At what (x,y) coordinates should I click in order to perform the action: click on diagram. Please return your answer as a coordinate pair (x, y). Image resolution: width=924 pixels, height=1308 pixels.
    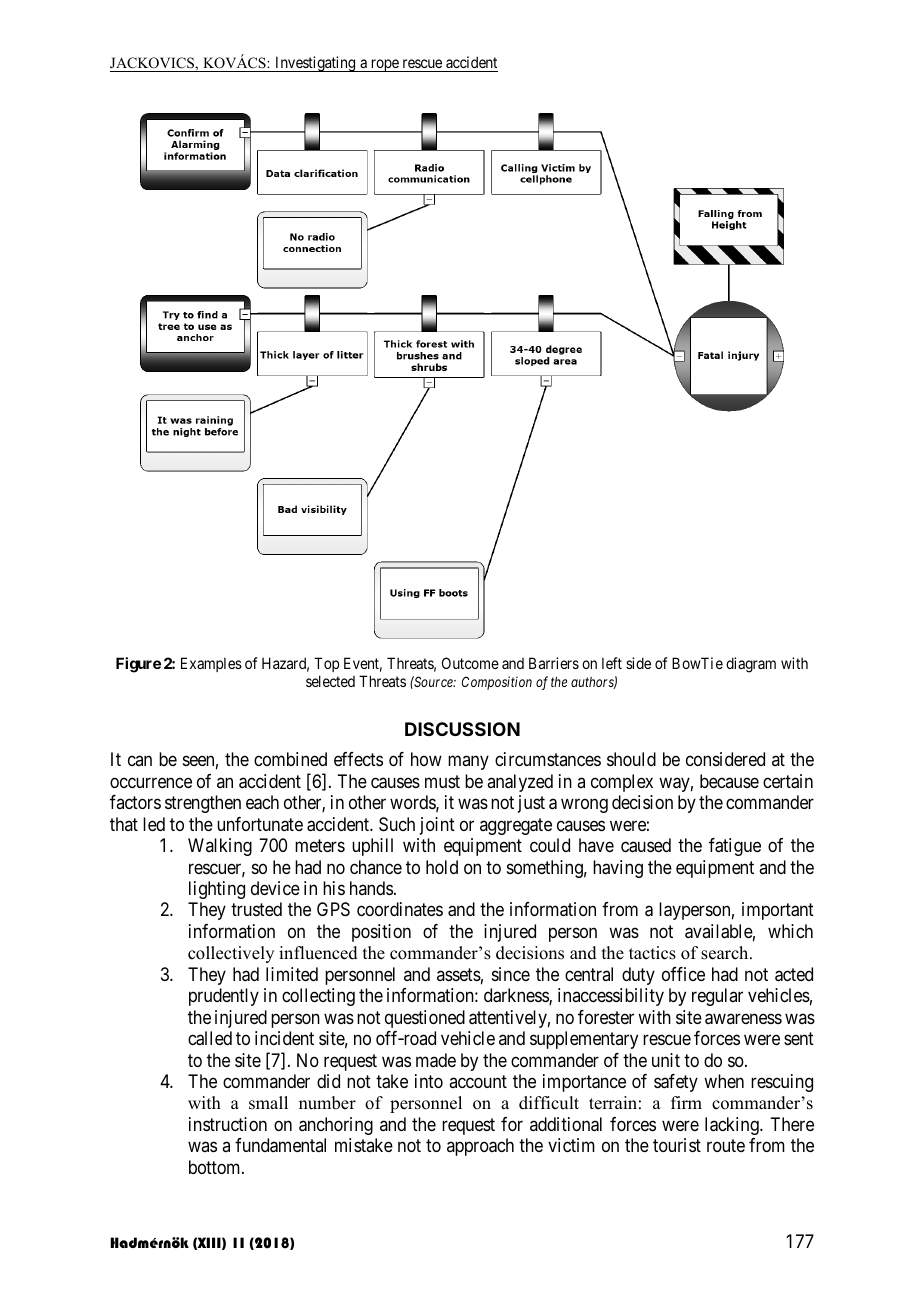
    Looking at the image, I should click on (751, 665).
